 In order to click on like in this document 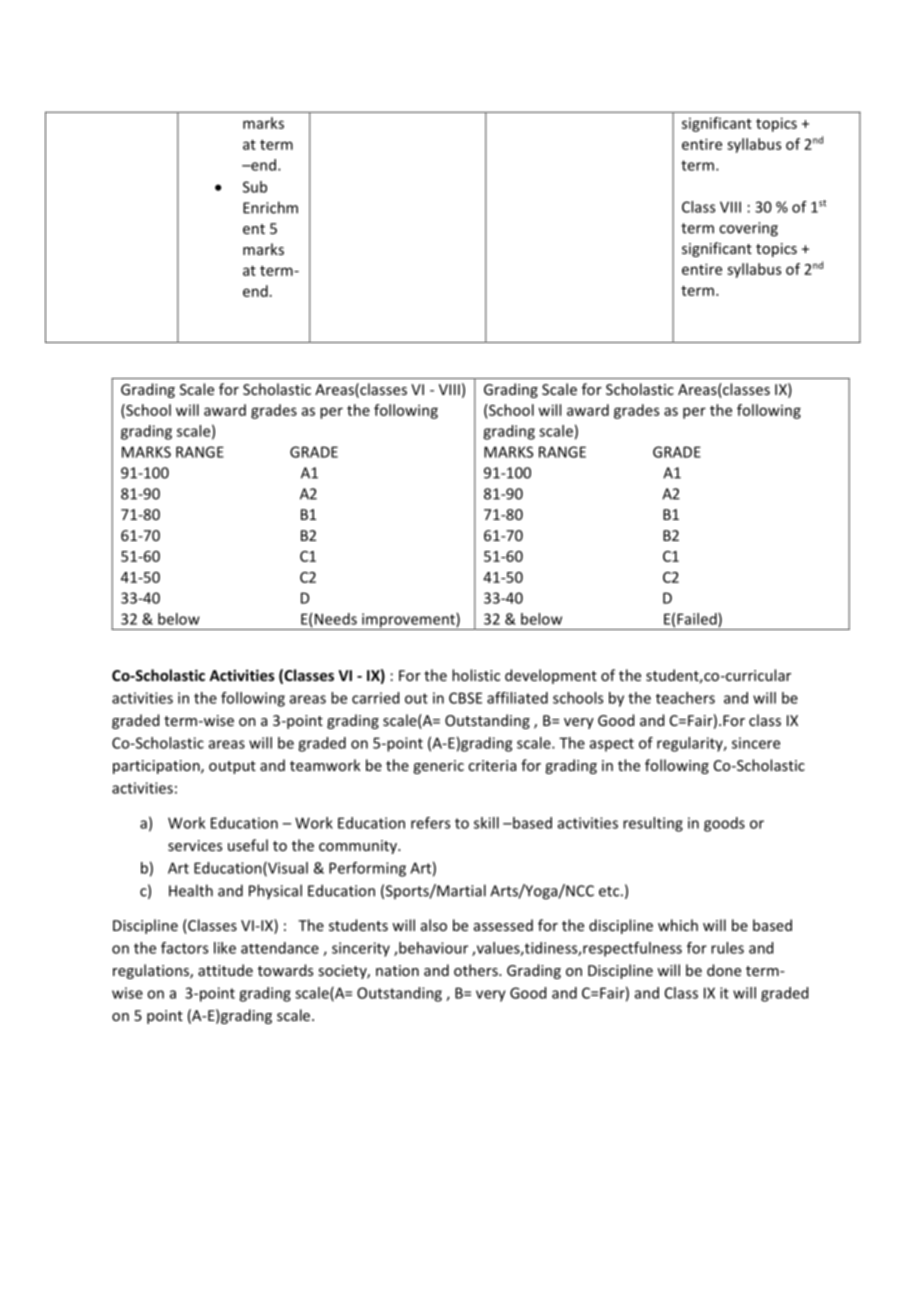, I will do `click(225, 948)`.
